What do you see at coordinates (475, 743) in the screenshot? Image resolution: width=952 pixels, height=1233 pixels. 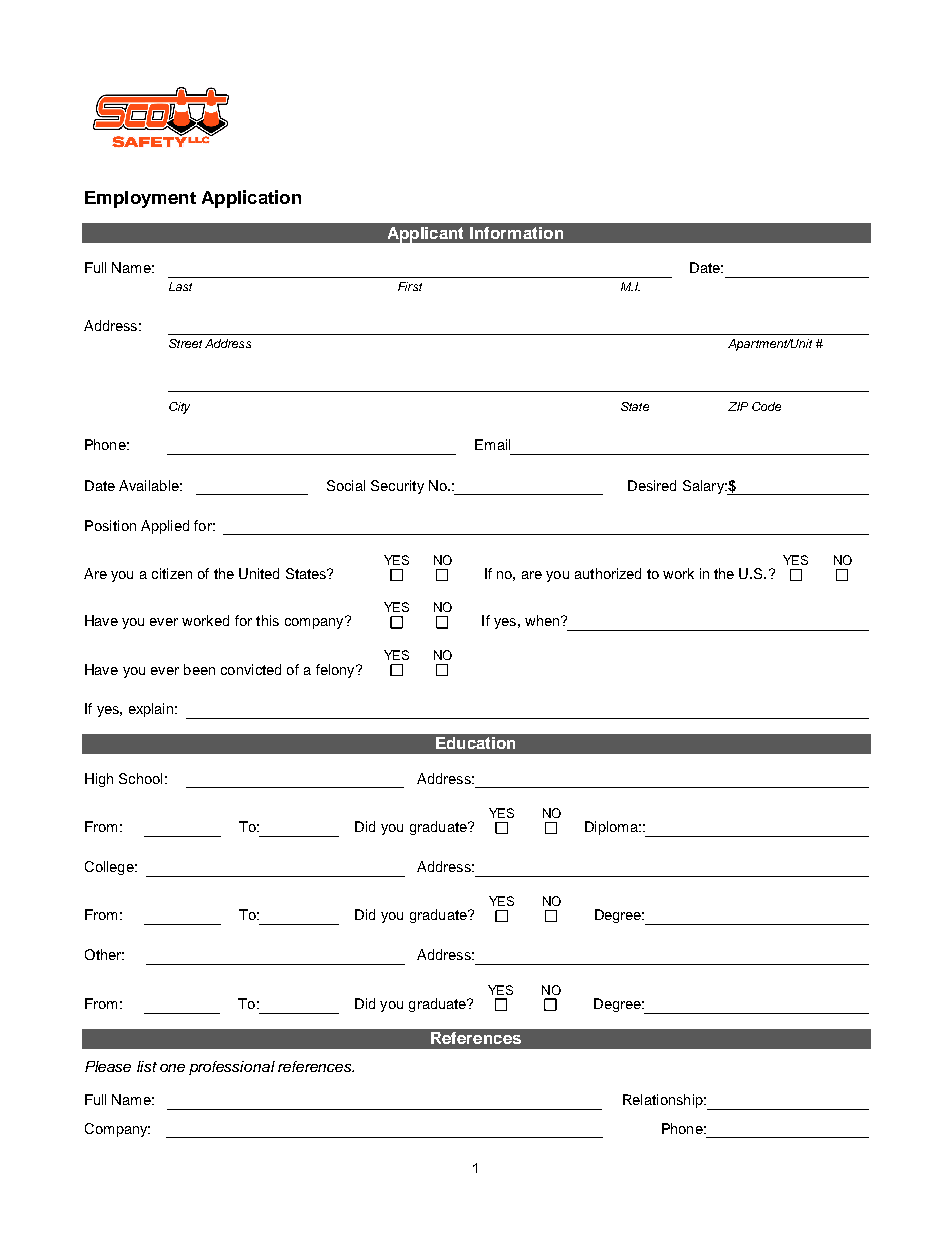 I see `Education` at bounding box center [475, 743].
